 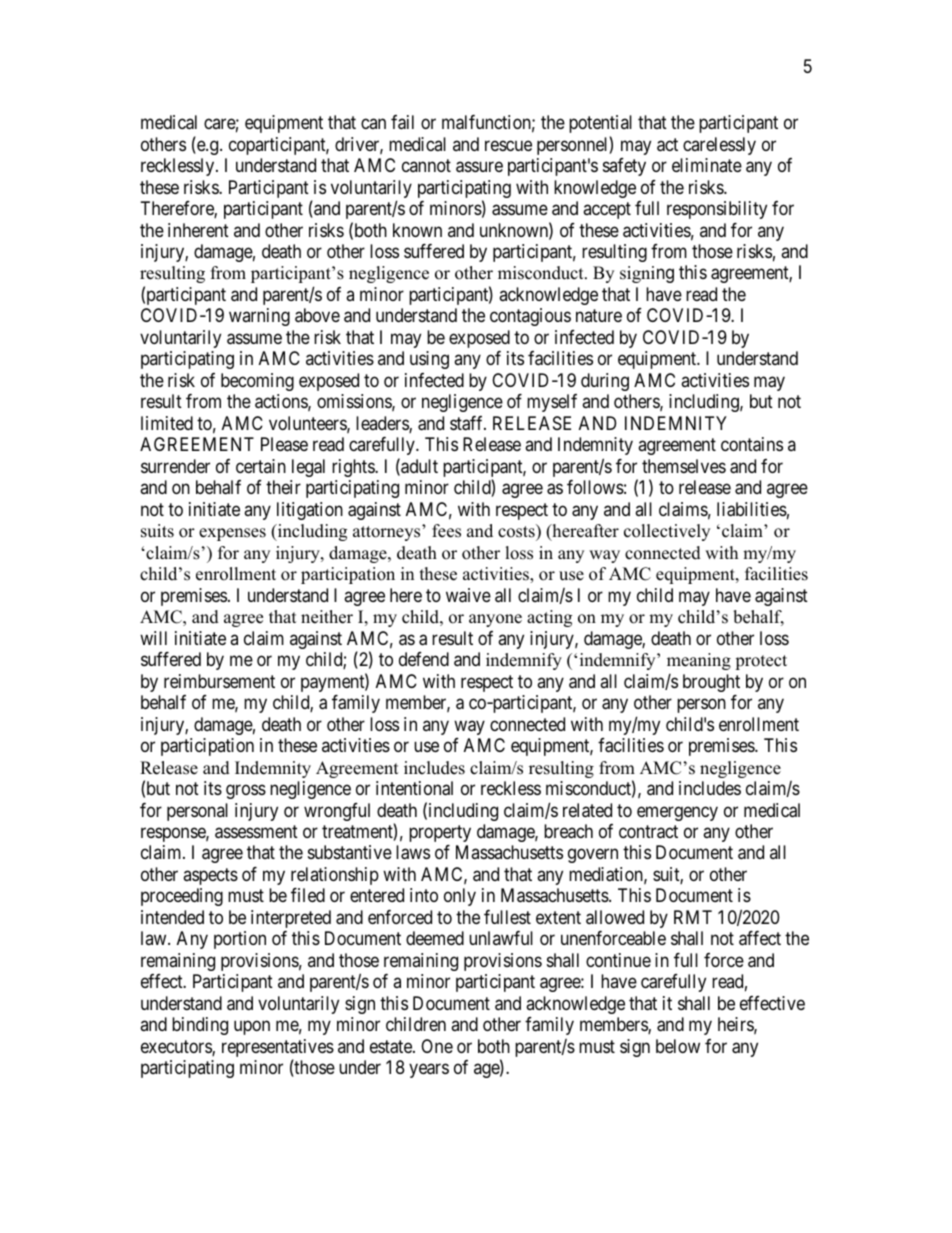 What do you see at coordinates (402, 122) in the screenshot?
I see `fail` at bounding box center [402, 122].
